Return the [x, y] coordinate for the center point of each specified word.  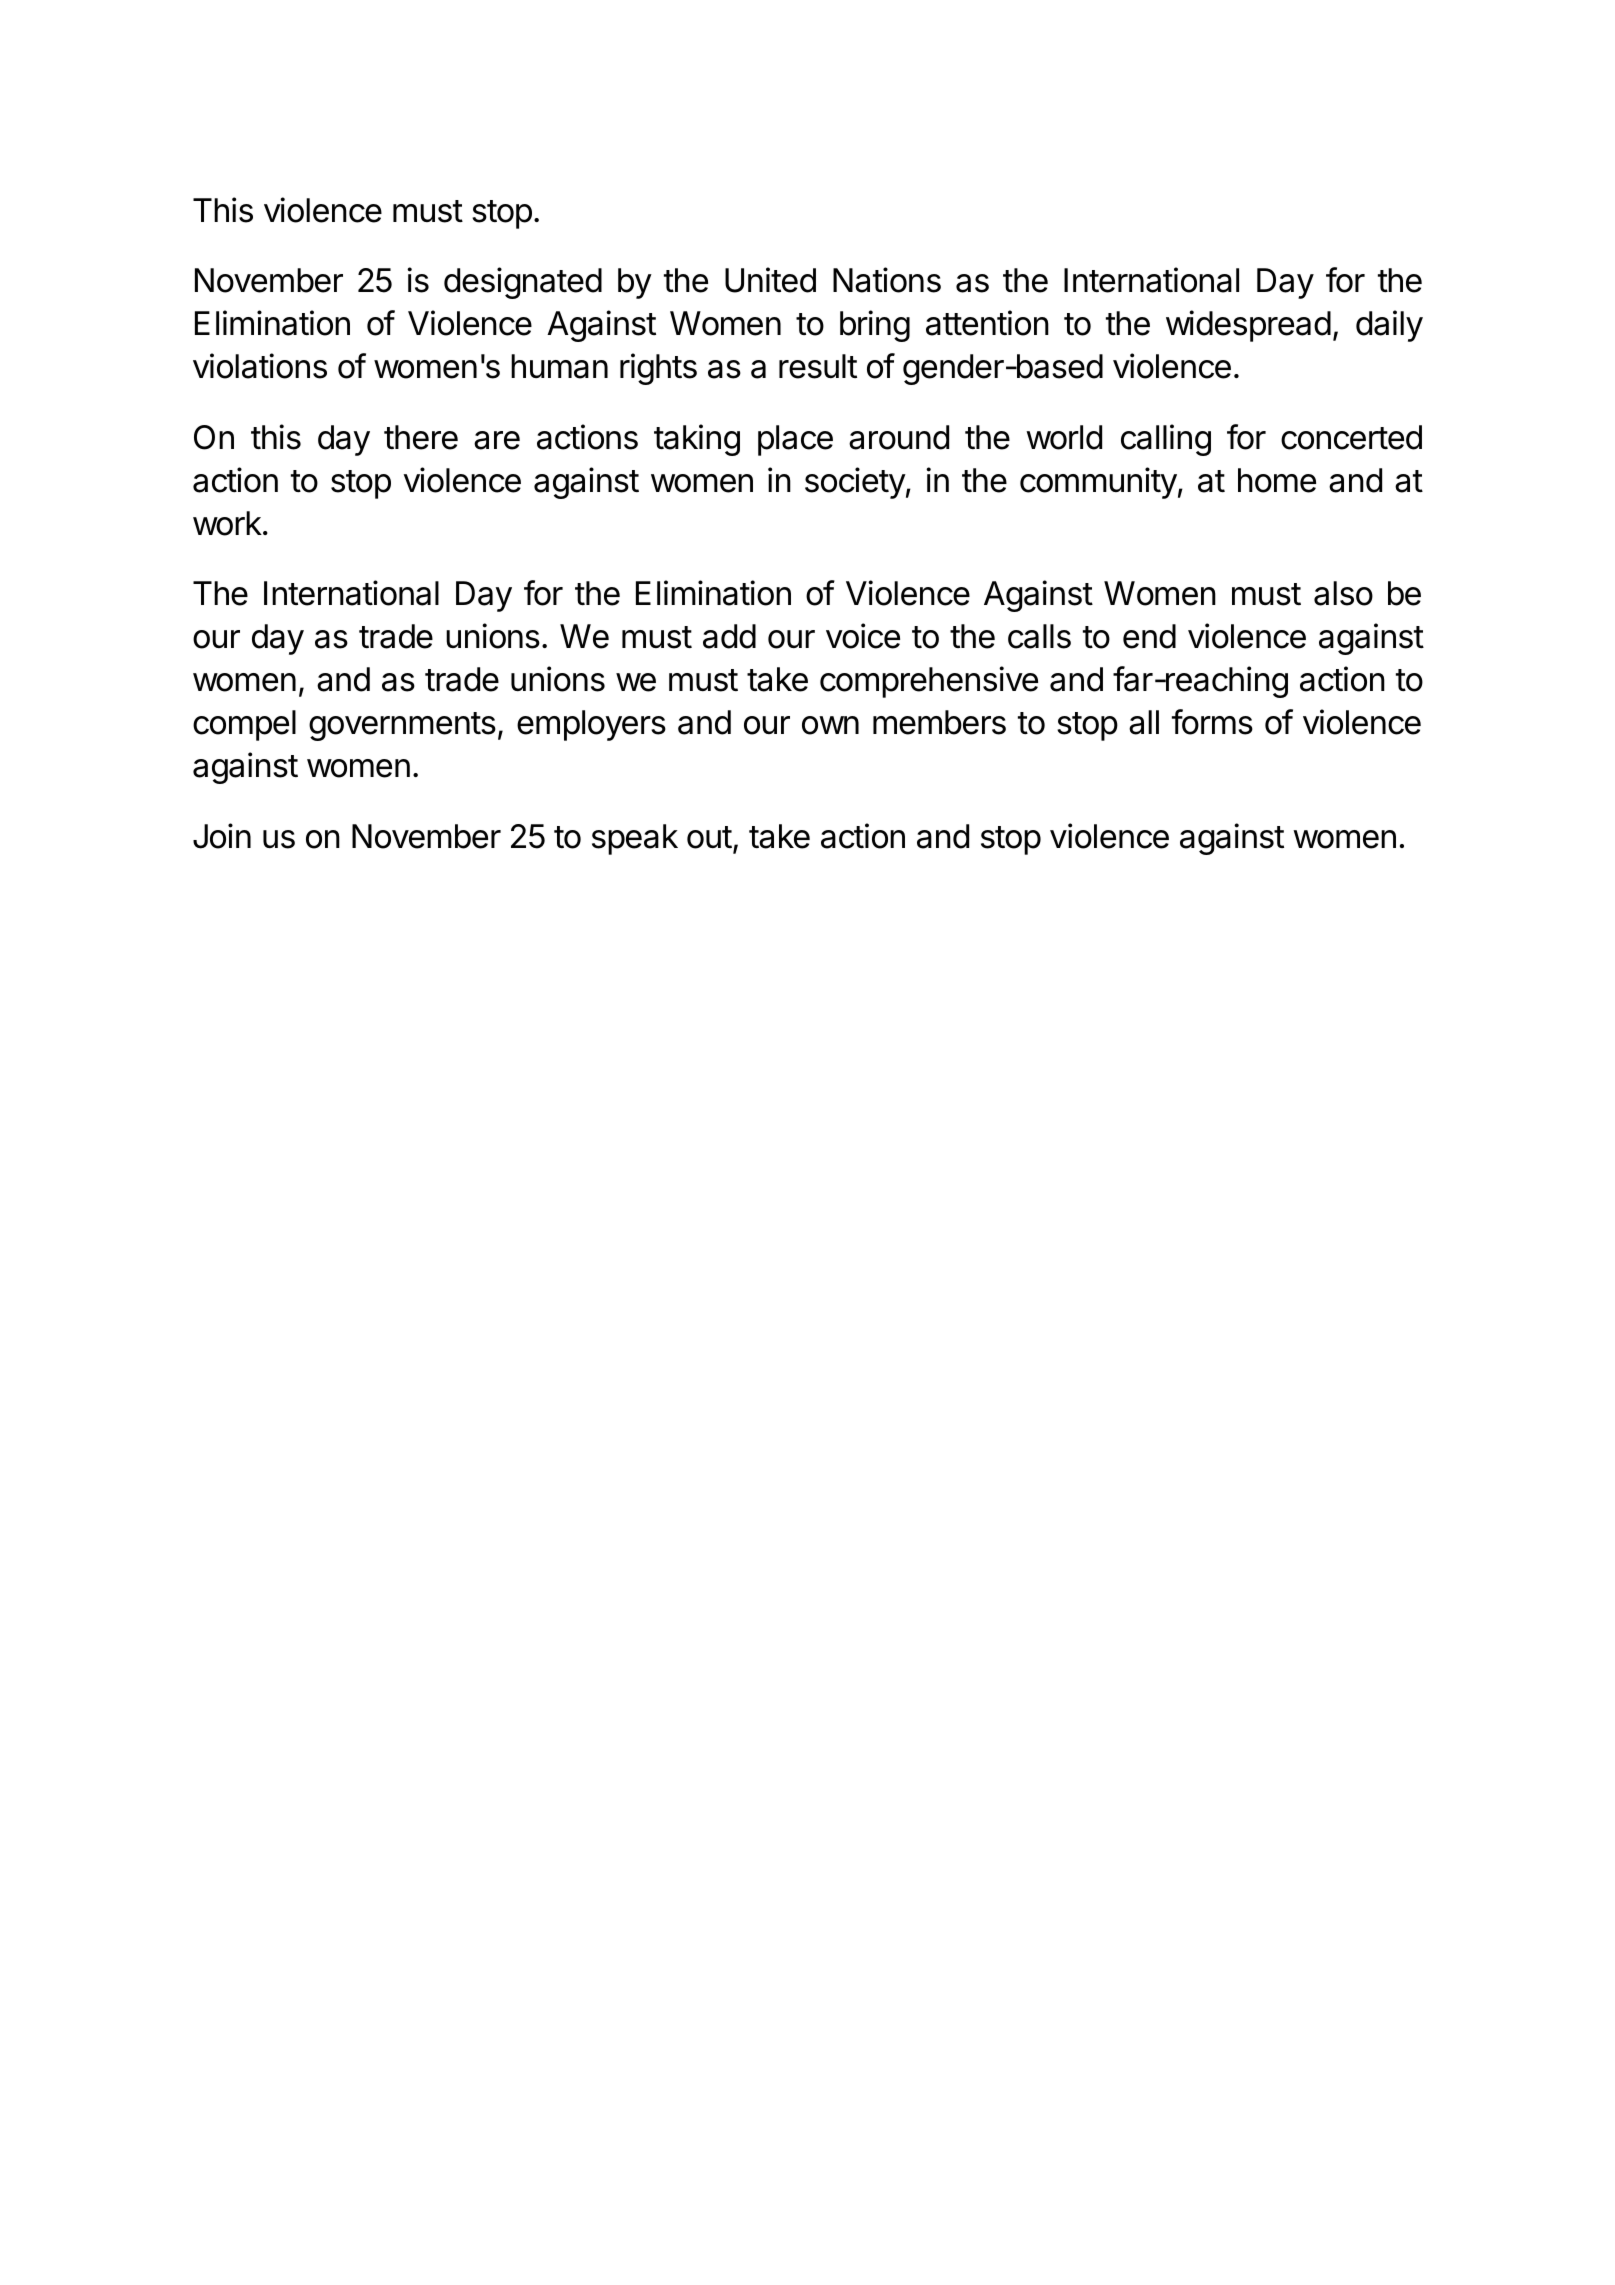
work [227, 523]
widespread [1248, 326]
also [1343, 593]
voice [863, 636]
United [770, 280]
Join [222, 836]
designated [523, 283]
